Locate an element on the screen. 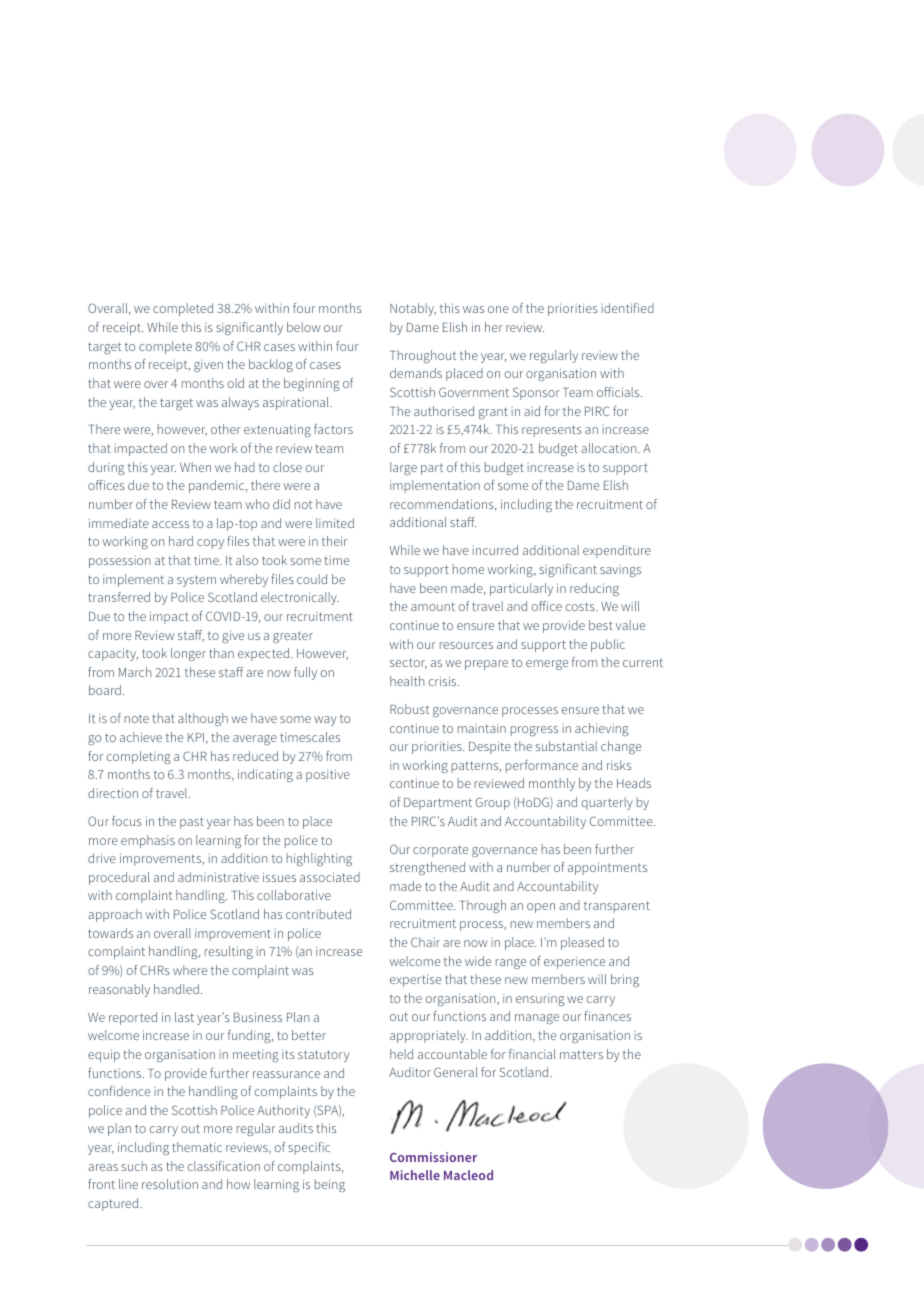 The height and width of the screenshot is (1308, 924). identified is located at coordinates (628, 308).
